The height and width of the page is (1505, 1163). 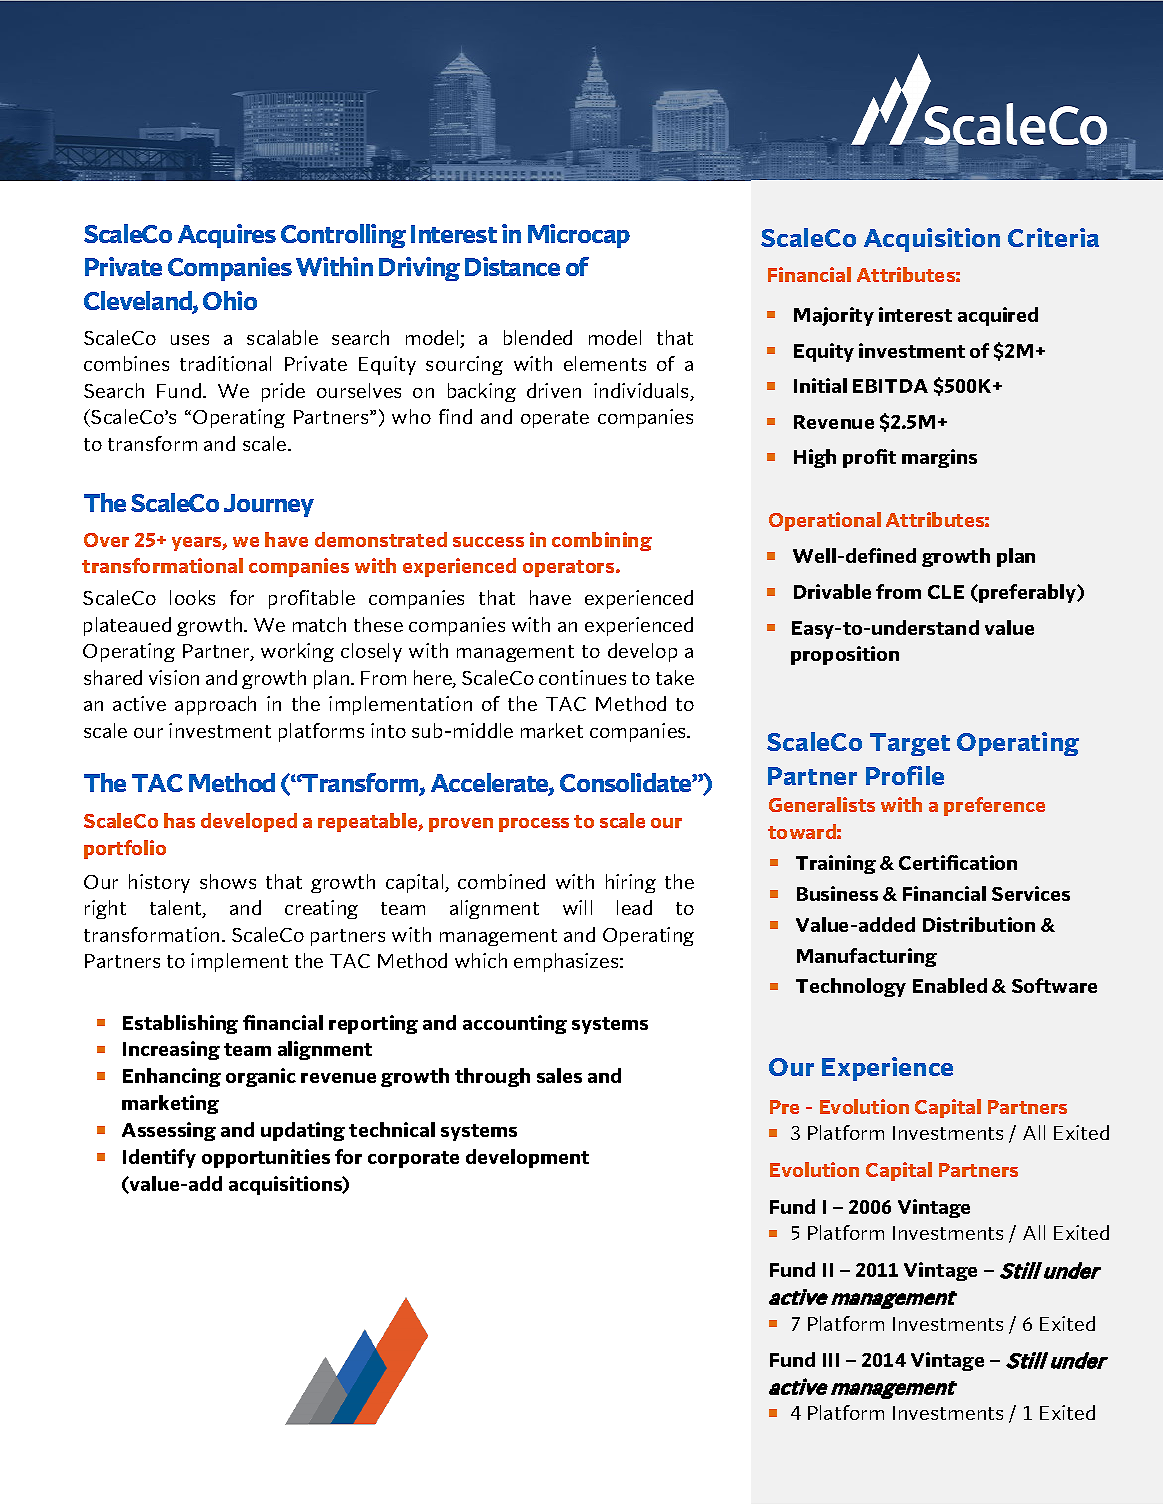 What do you see at coordinates (831, 1360) in the page?
I see `III` at bounding box center [831, 1360].
